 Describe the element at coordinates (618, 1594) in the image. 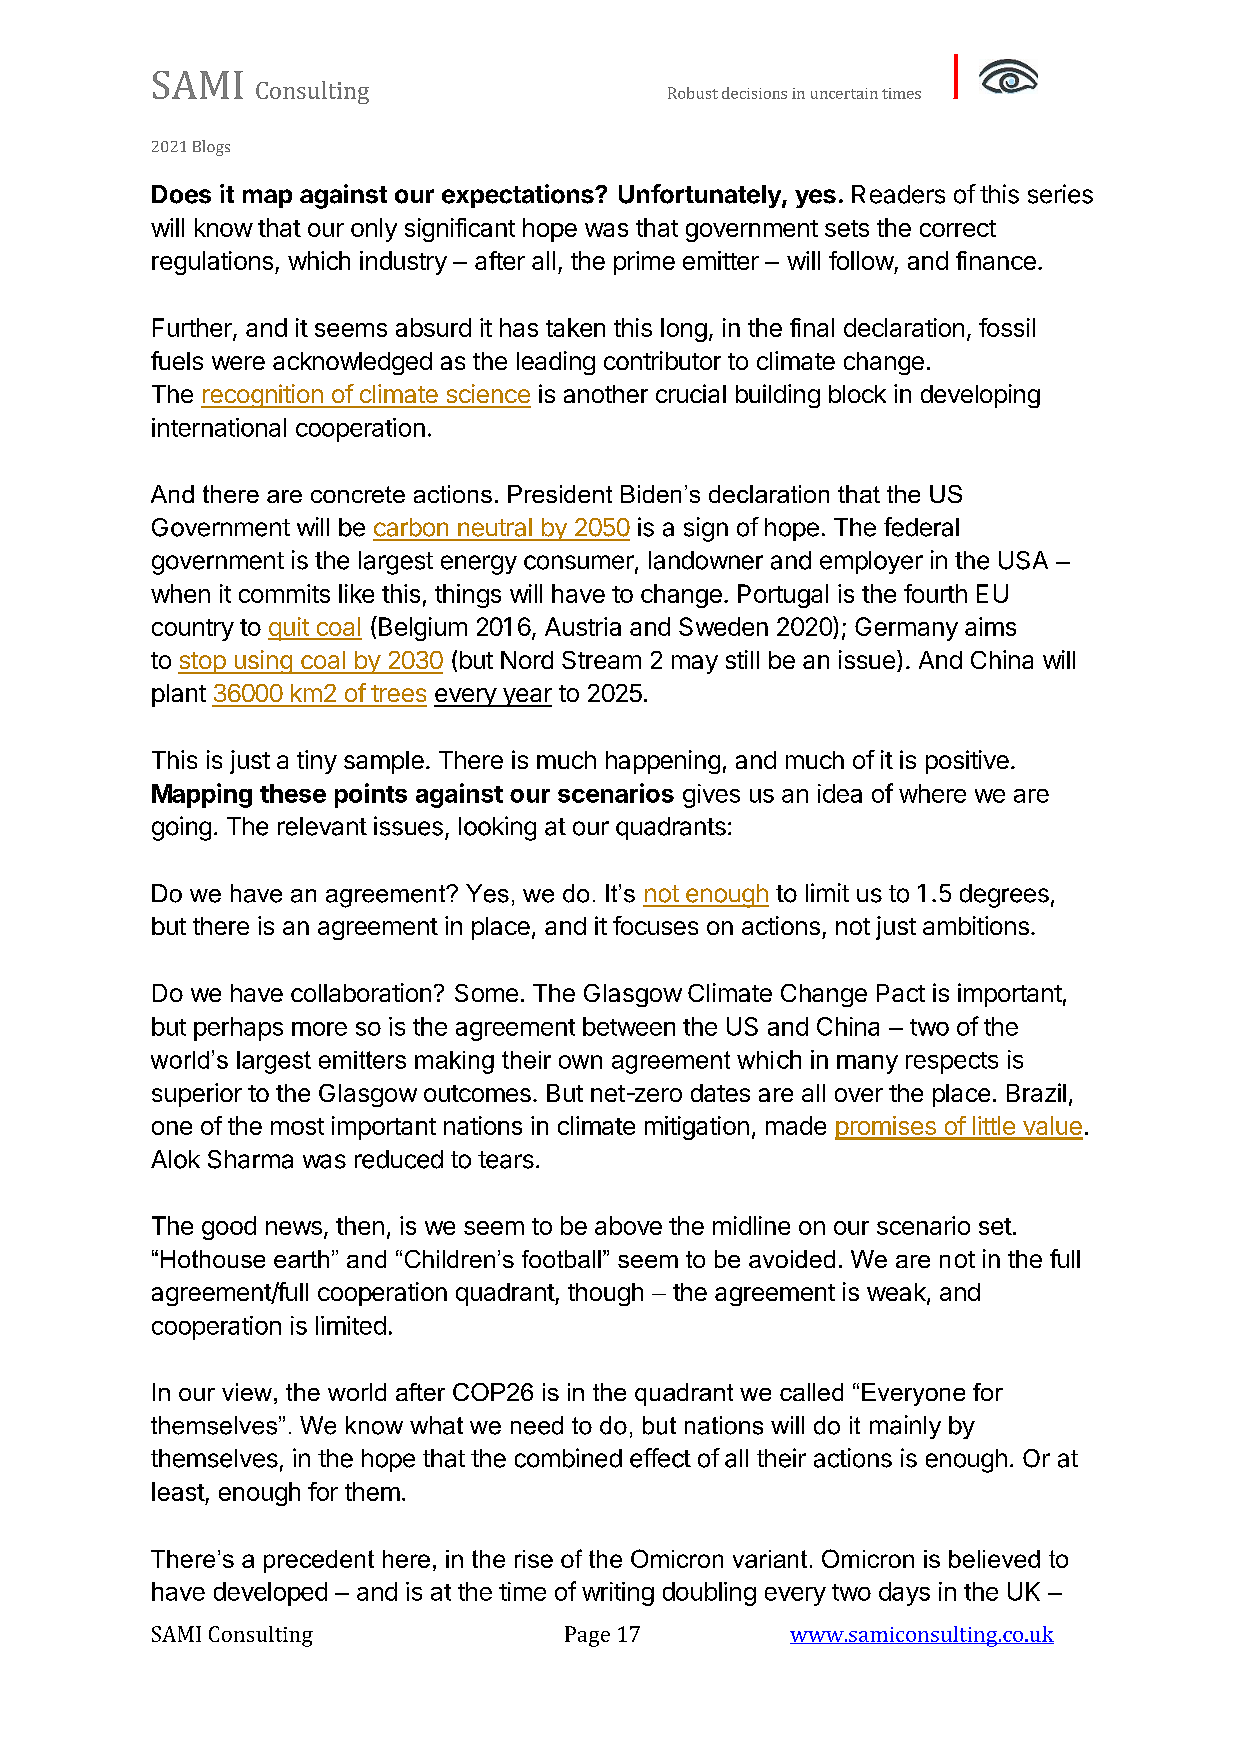

I see `writing` at that location.
